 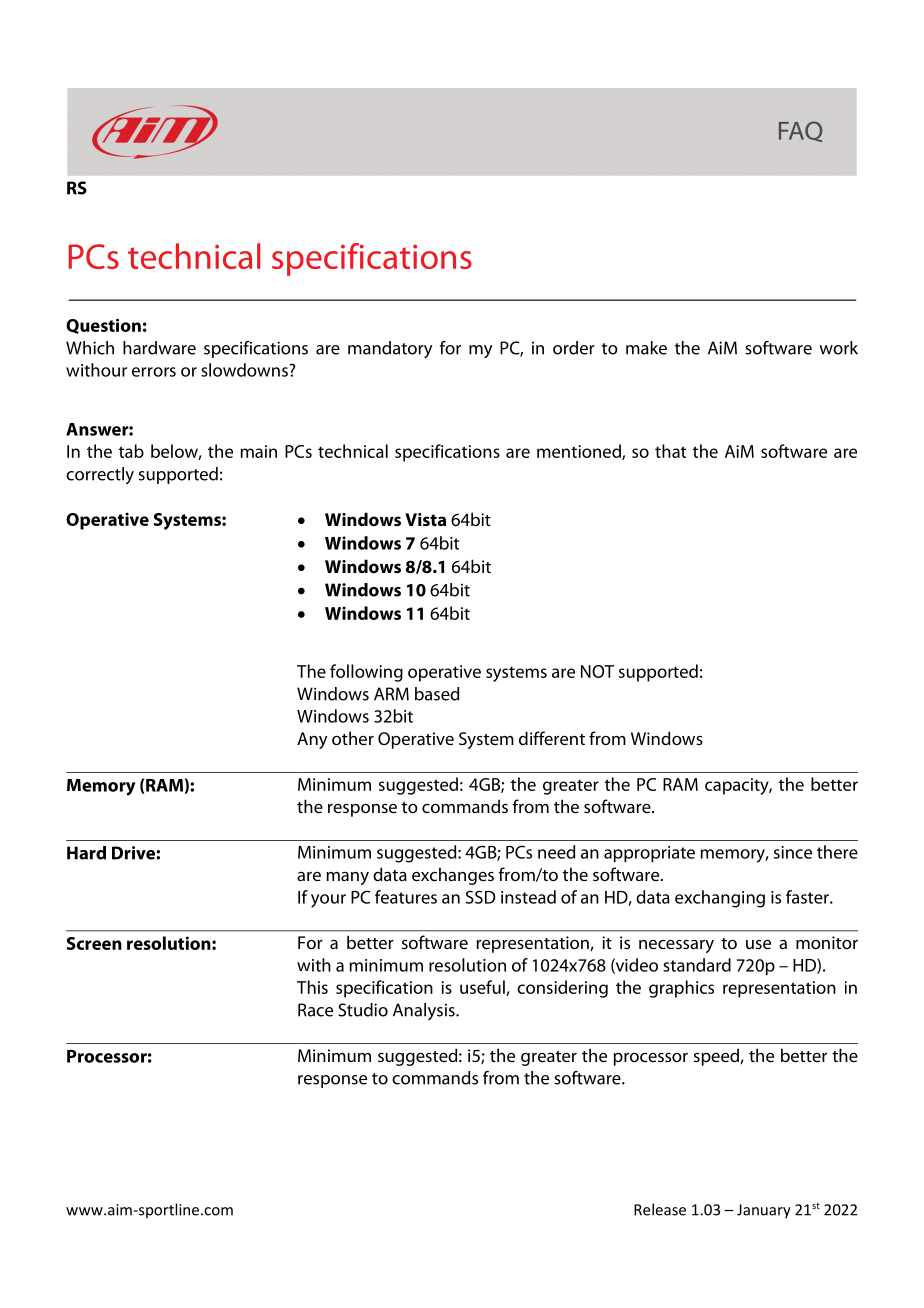 I want to click on Release, so click(x=660, y=1209).
